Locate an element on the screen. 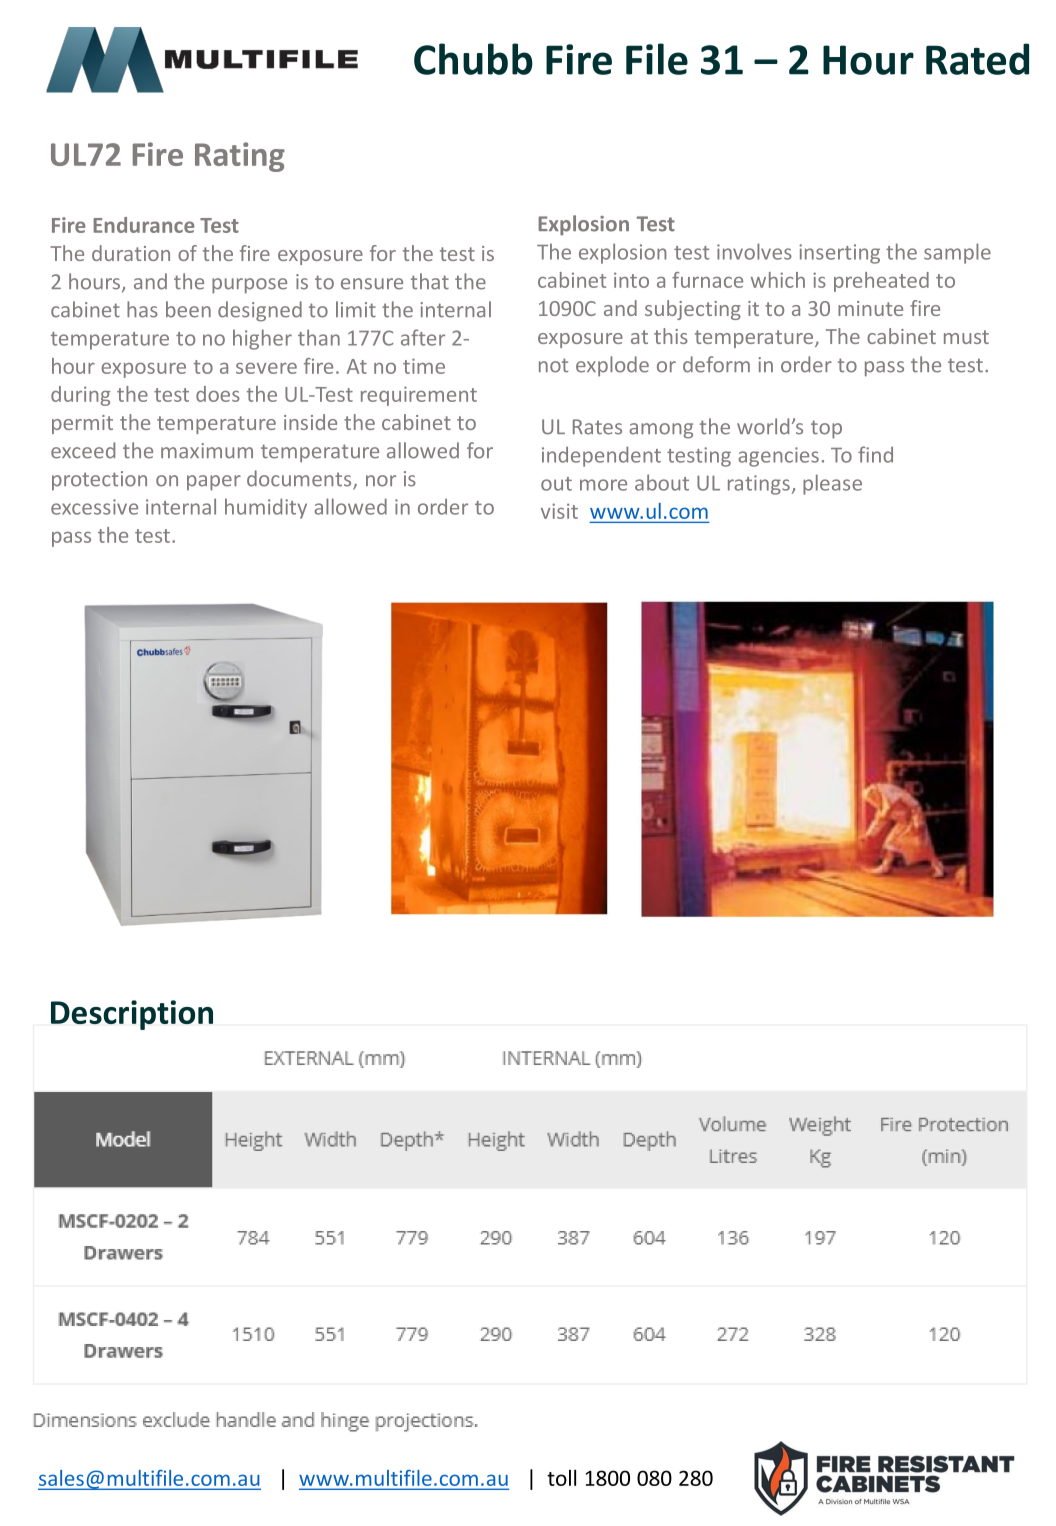 This screenshot has height=1526, width=1056. into is located at coordinates (631, 280).
